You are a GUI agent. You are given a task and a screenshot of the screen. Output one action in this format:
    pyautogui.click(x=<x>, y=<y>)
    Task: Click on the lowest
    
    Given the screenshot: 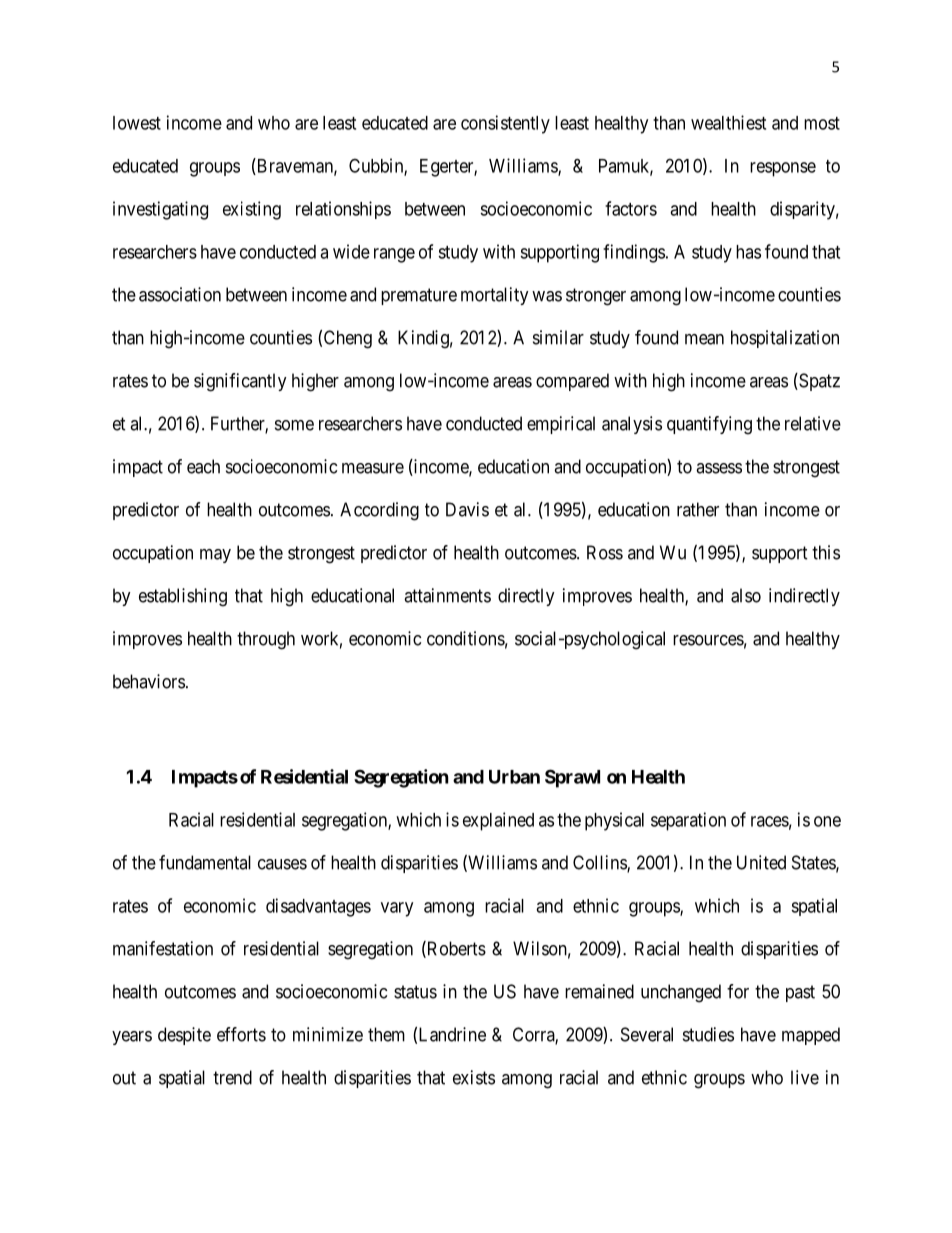 What is the action you would take?
    pyautogui.click(x=137, y=123)
